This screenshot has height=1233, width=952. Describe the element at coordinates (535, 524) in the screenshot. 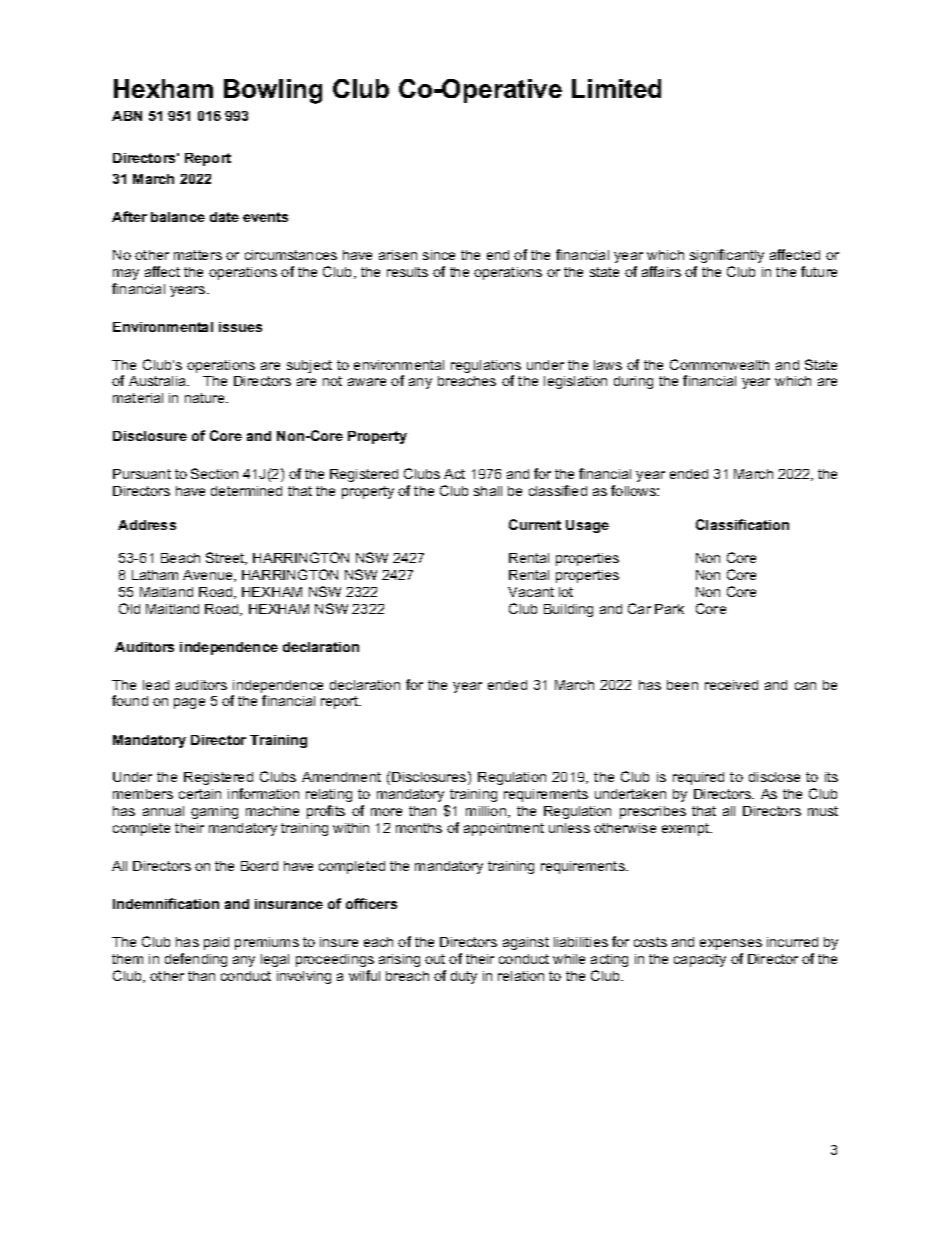

I see `Current` at that location.
